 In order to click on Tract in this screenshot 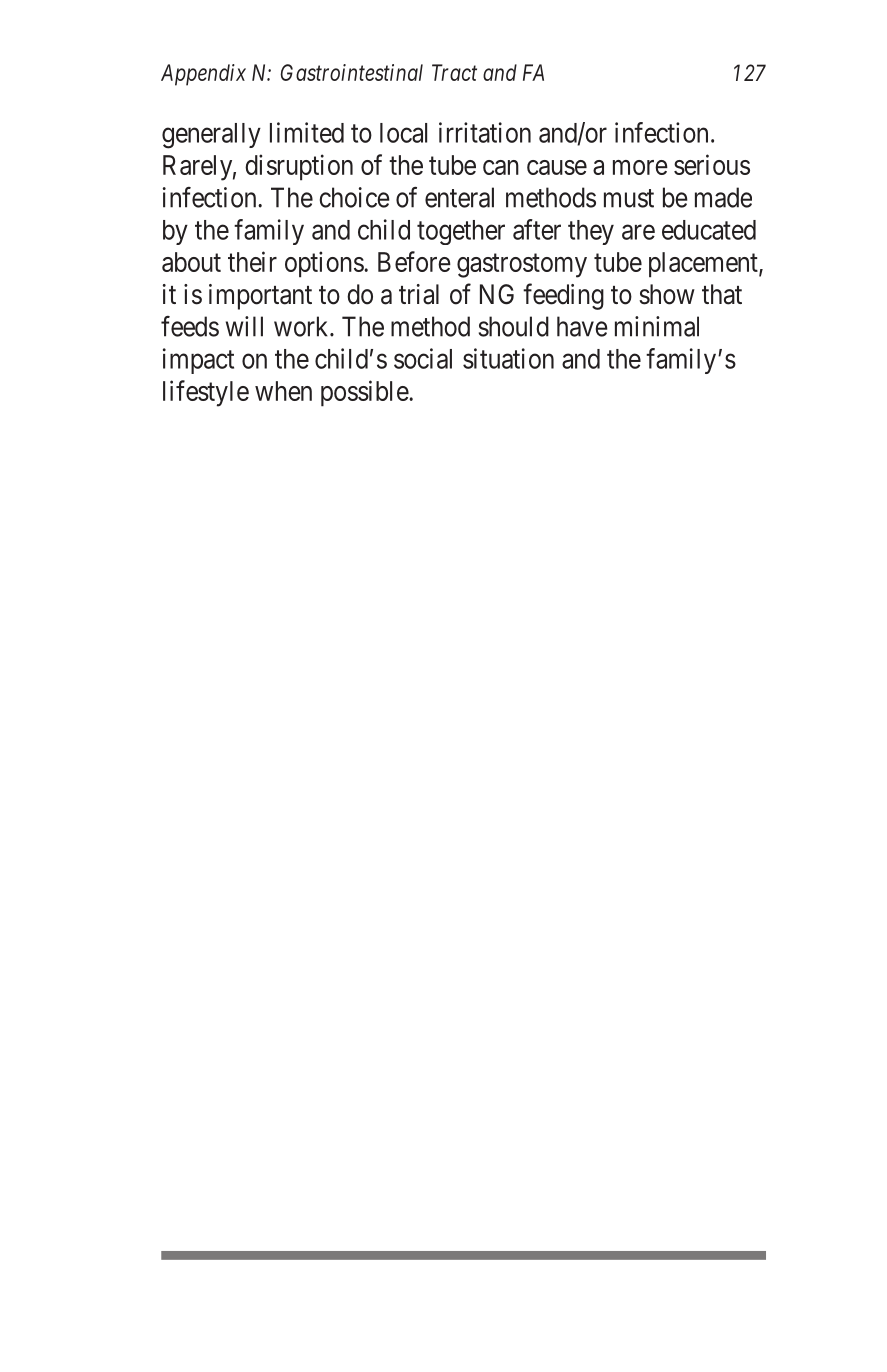, I will do `click(454, 72)`.
